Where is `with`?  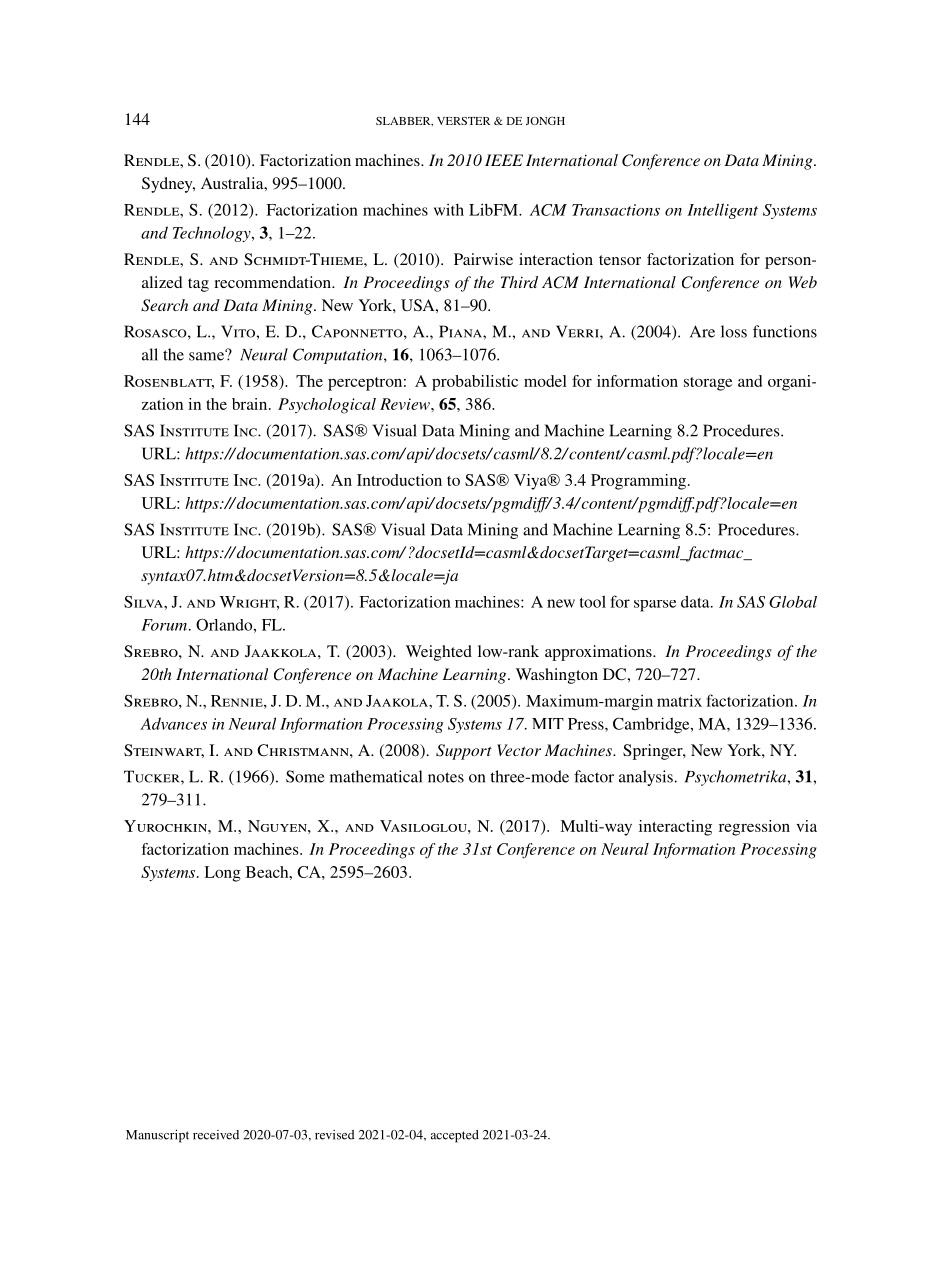
with is located at coordinates (449, 209).
